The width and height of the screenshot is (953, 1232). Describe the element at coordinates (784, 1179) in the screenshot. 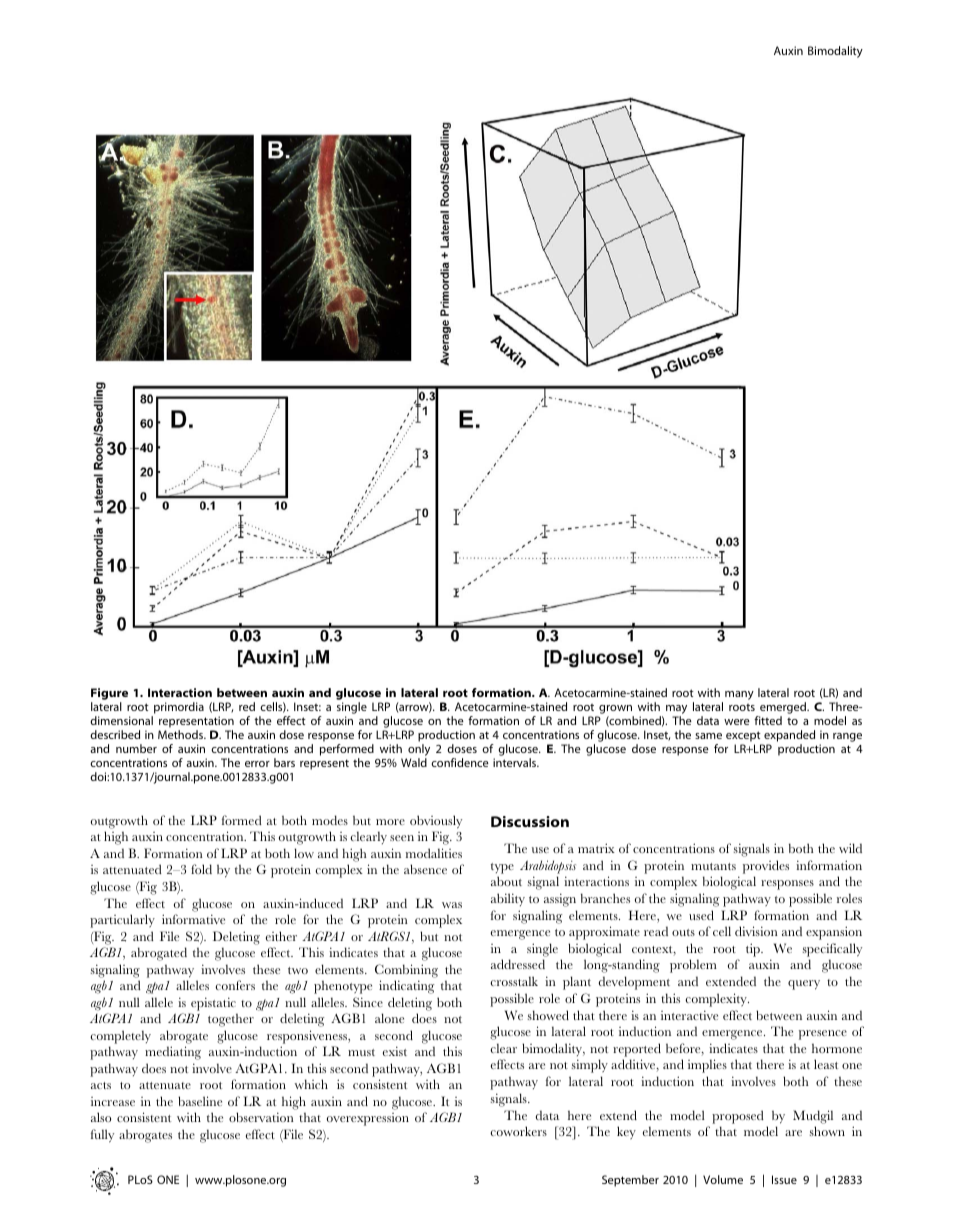

I see `Issue` at that location.
